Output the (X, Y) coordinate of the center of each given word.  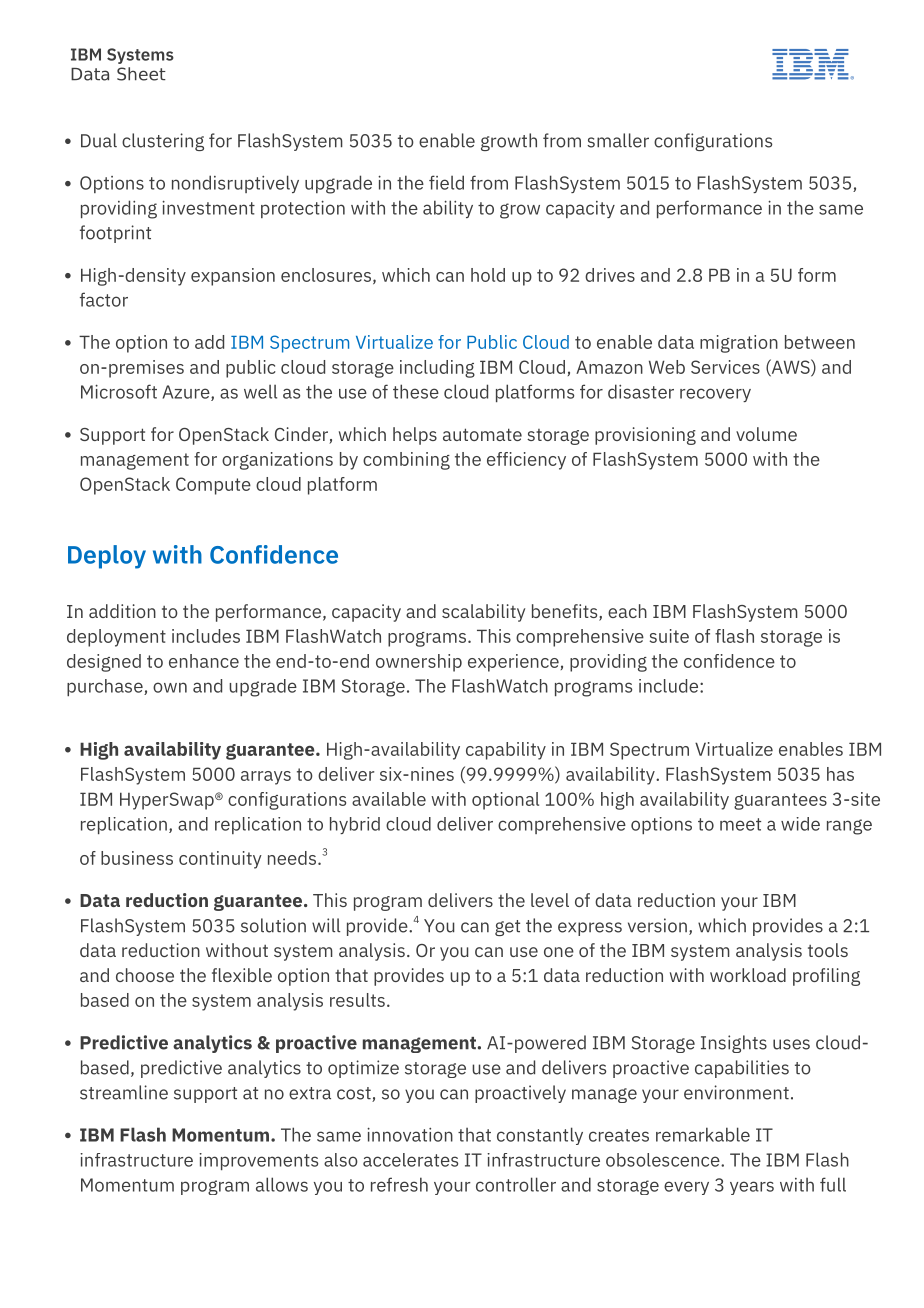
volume (766, 434)
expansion (233, 277)
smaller (618, 140)
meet (740, 824)
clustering (163, 142)
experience (513, 663)
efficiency (526, 461)
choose (145, 975)
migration (739, 344)
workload (748, 975)
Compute (213, 486)
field (446, 182)
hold (488, 275)
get (507, 928)
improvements (258, 1161)
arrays (266, 778)
